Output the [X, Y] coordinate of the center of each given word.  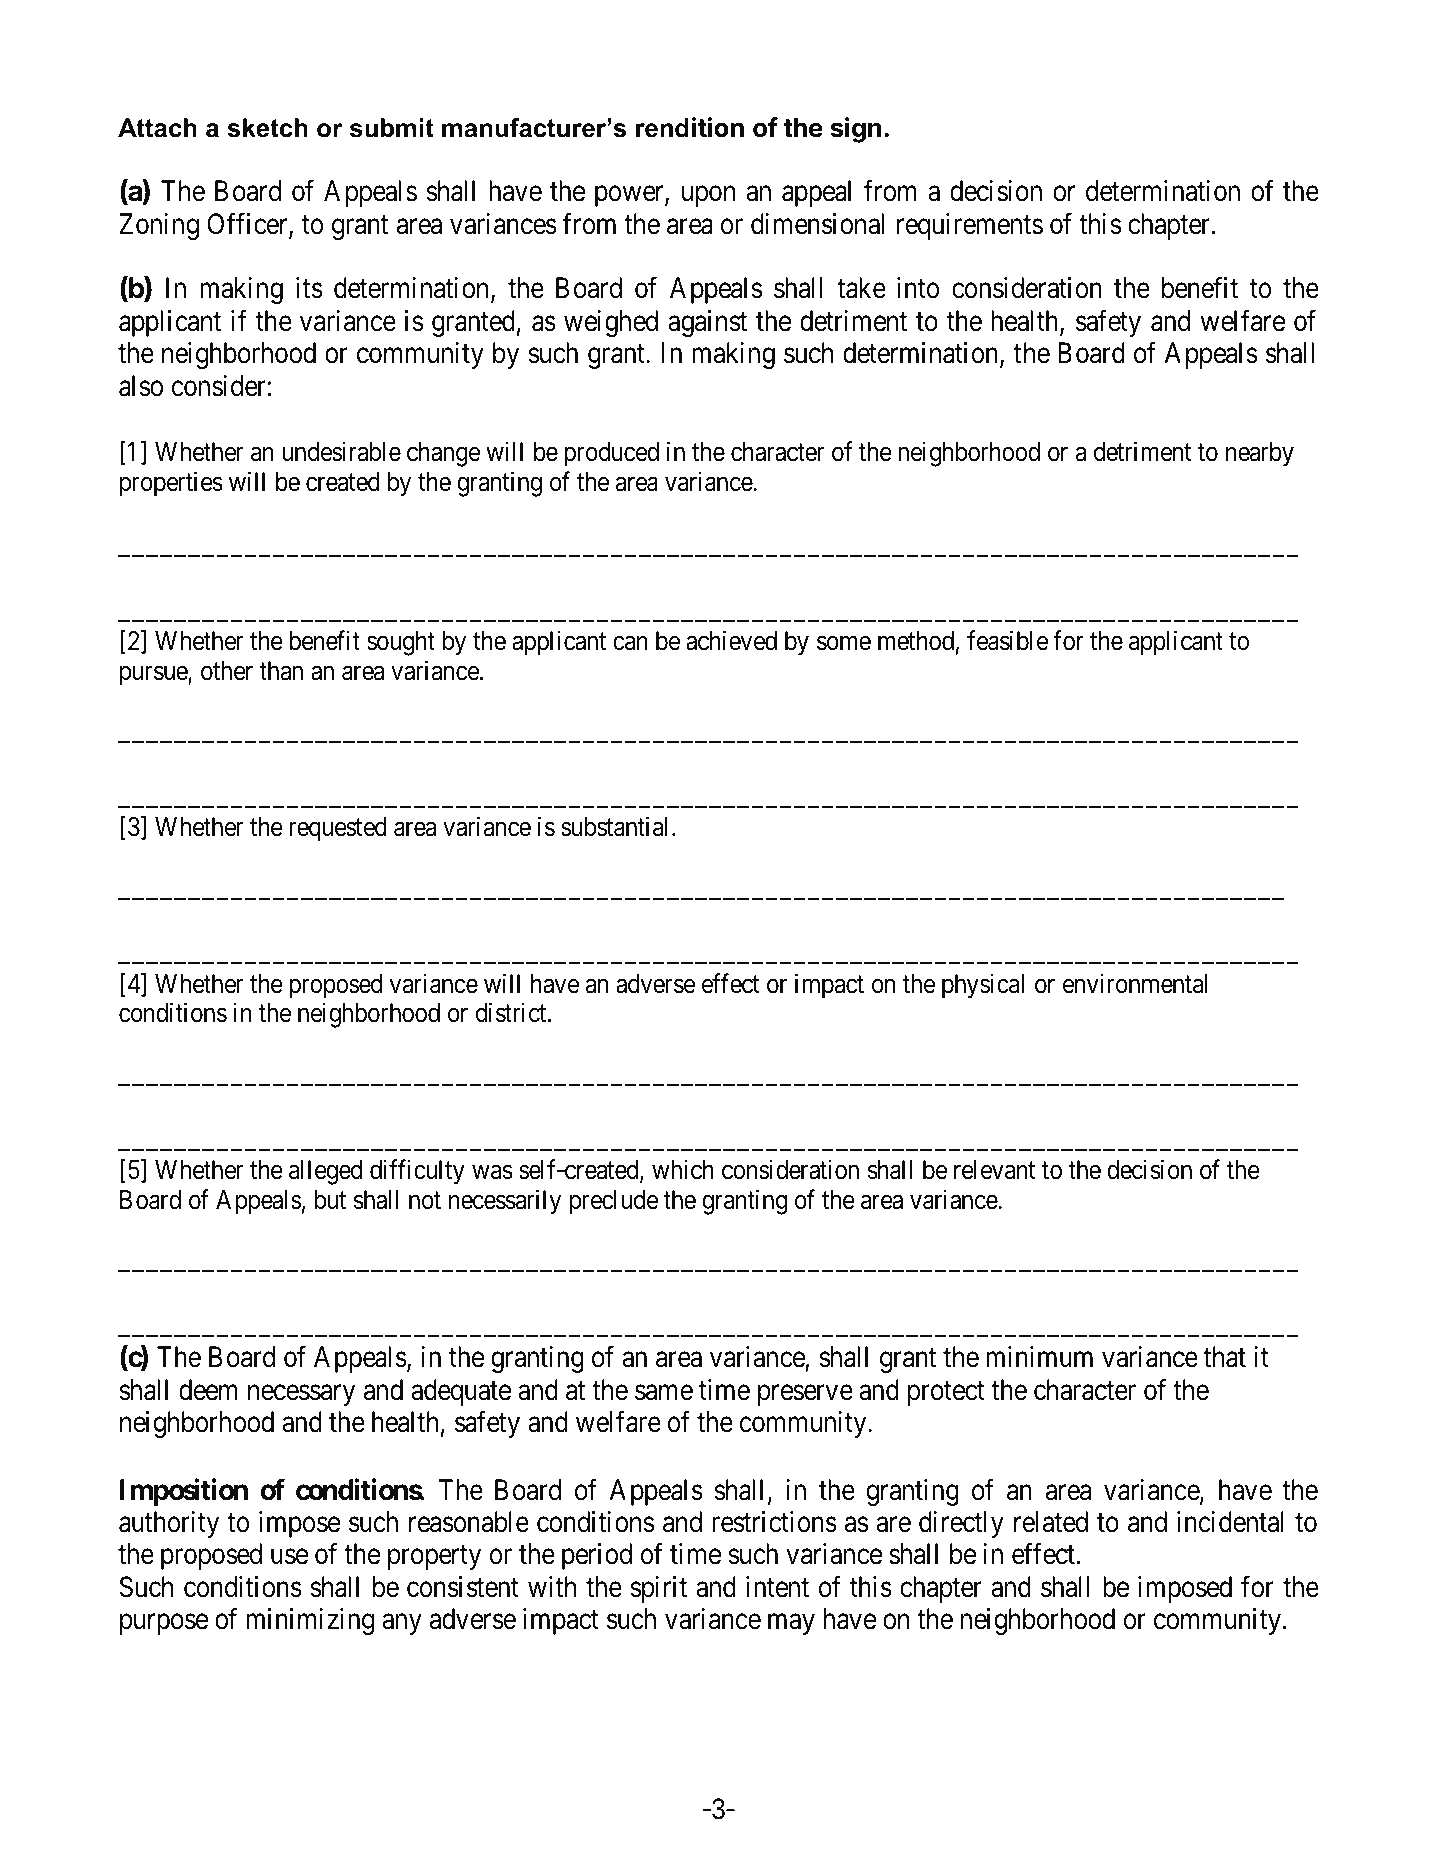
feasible [1007, 640]
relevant [995, 1170]
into [918, 288]
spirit [658, 1589]
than [281, 671]
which [683, 1169]
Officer [248, 224]
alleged [325, 1172]
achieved [731, 640]
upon [708, 196]
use [289, 1557]
